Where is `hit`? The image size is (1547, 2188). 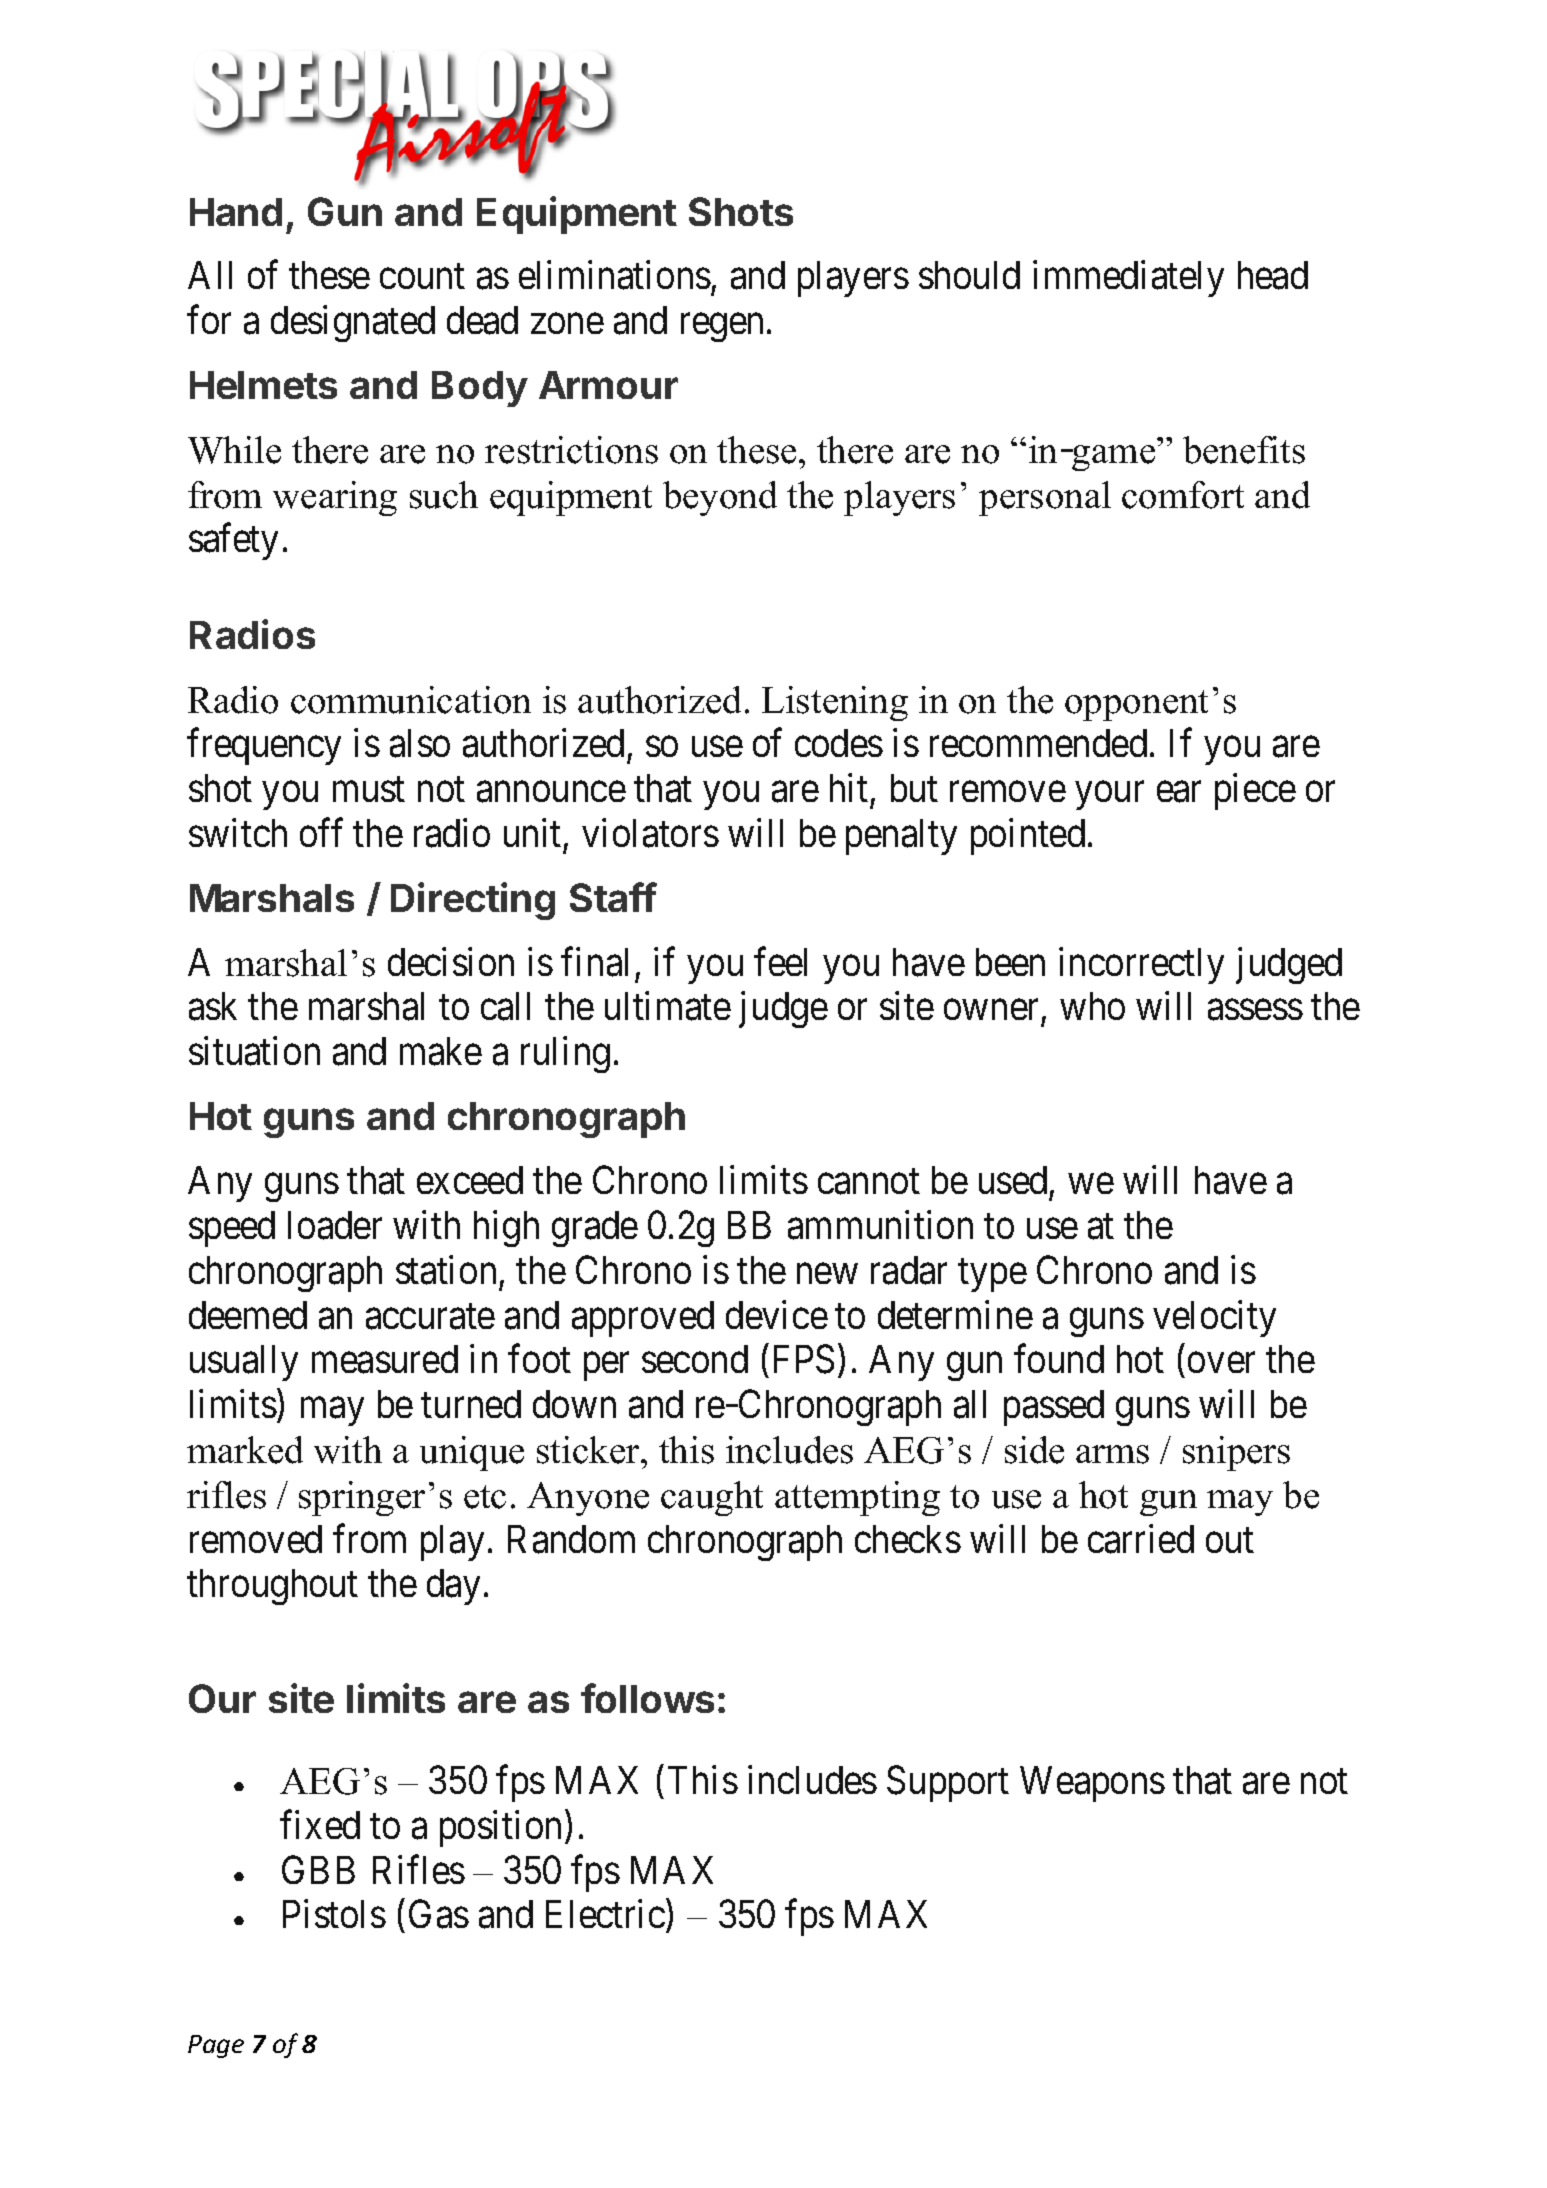 hit is located at coordinates (849, 787).
